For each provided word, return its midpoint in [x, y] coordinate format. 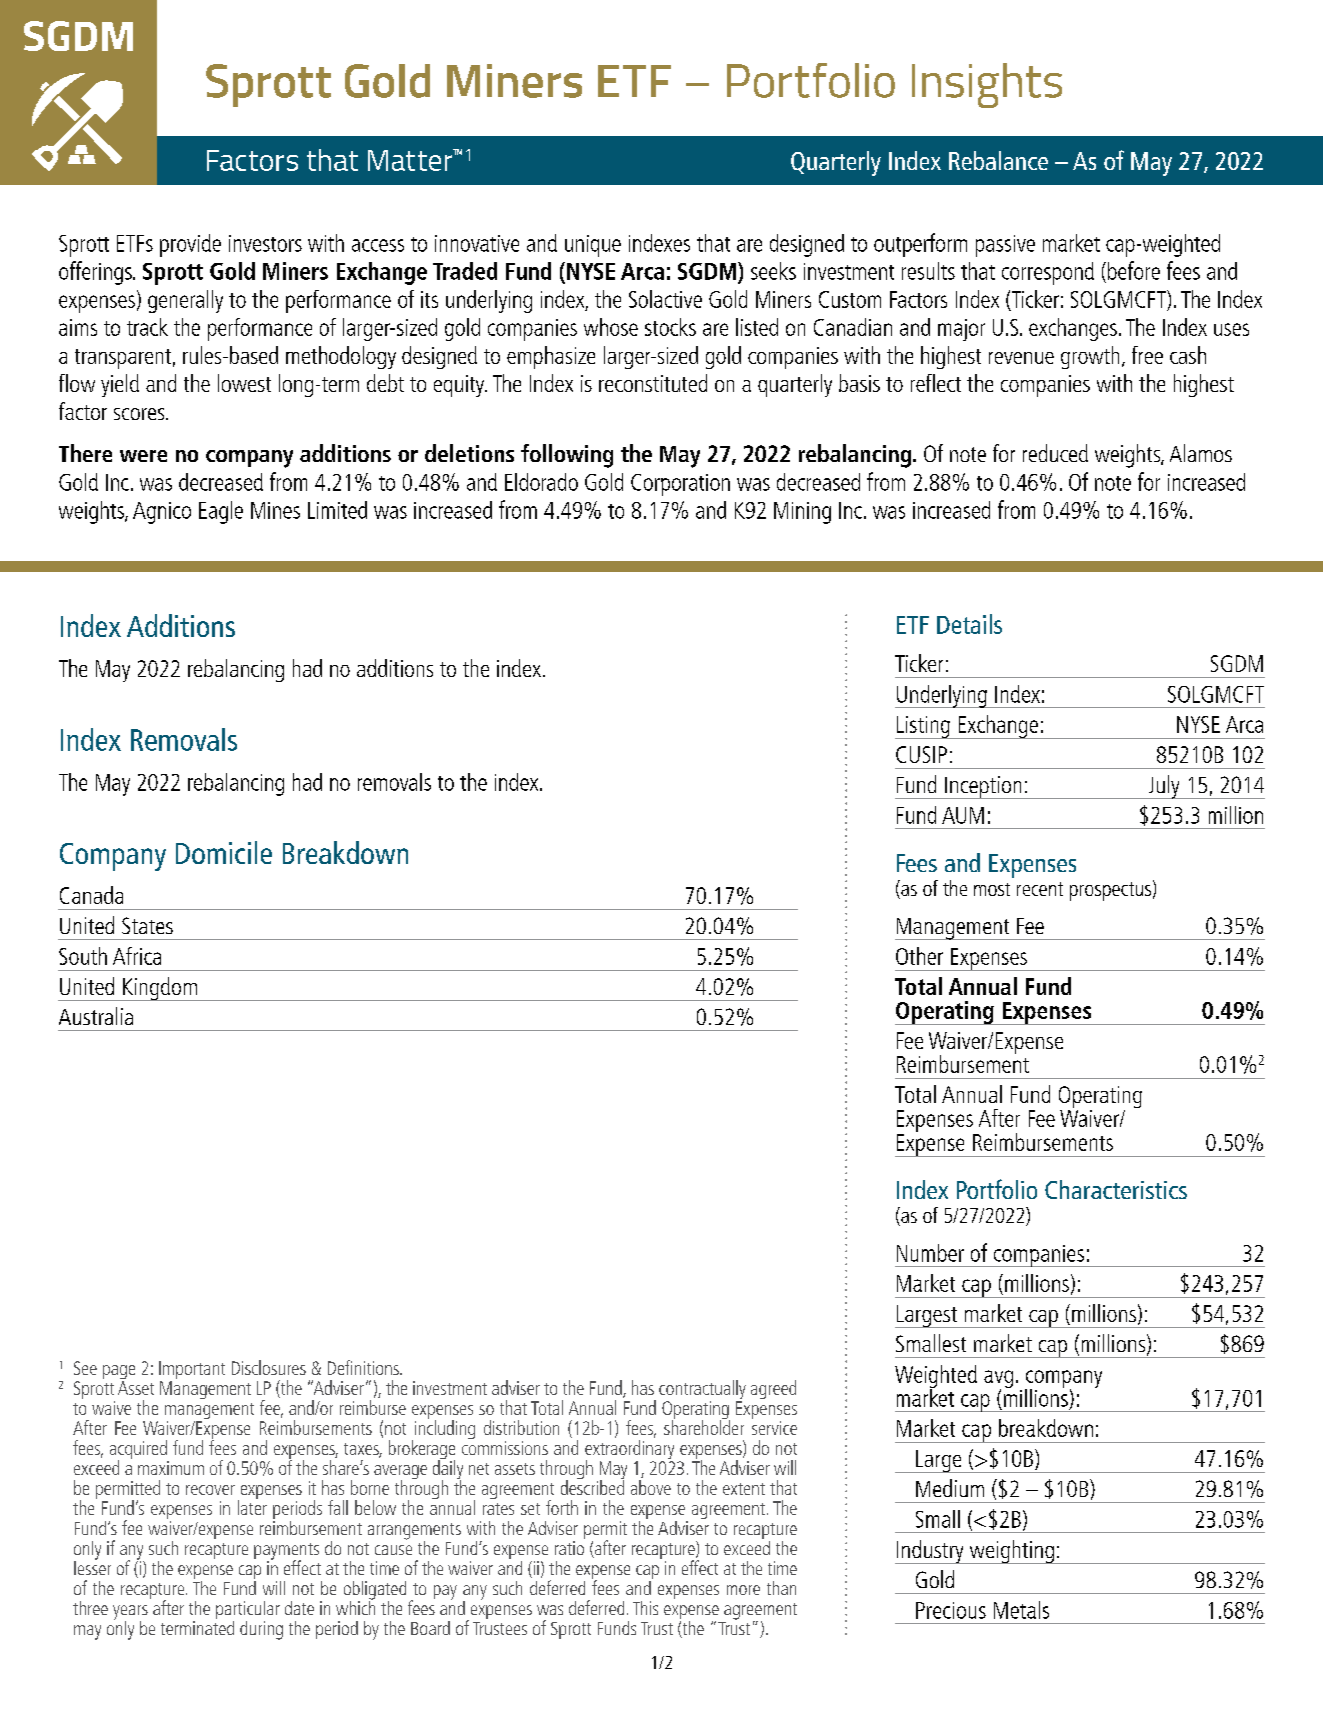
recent [1040, 889]
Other [919, 956]
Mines [275, 510]
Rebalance [998, 160]
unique [593, 246]
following [567, 456]
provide [190, 245]
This [645, 1608]
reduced [1055, 453]
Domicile [224, 852]
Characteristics [1116, 1189]
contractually [702, 1391]
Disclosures [269, 1367]
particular [248, 1611]
